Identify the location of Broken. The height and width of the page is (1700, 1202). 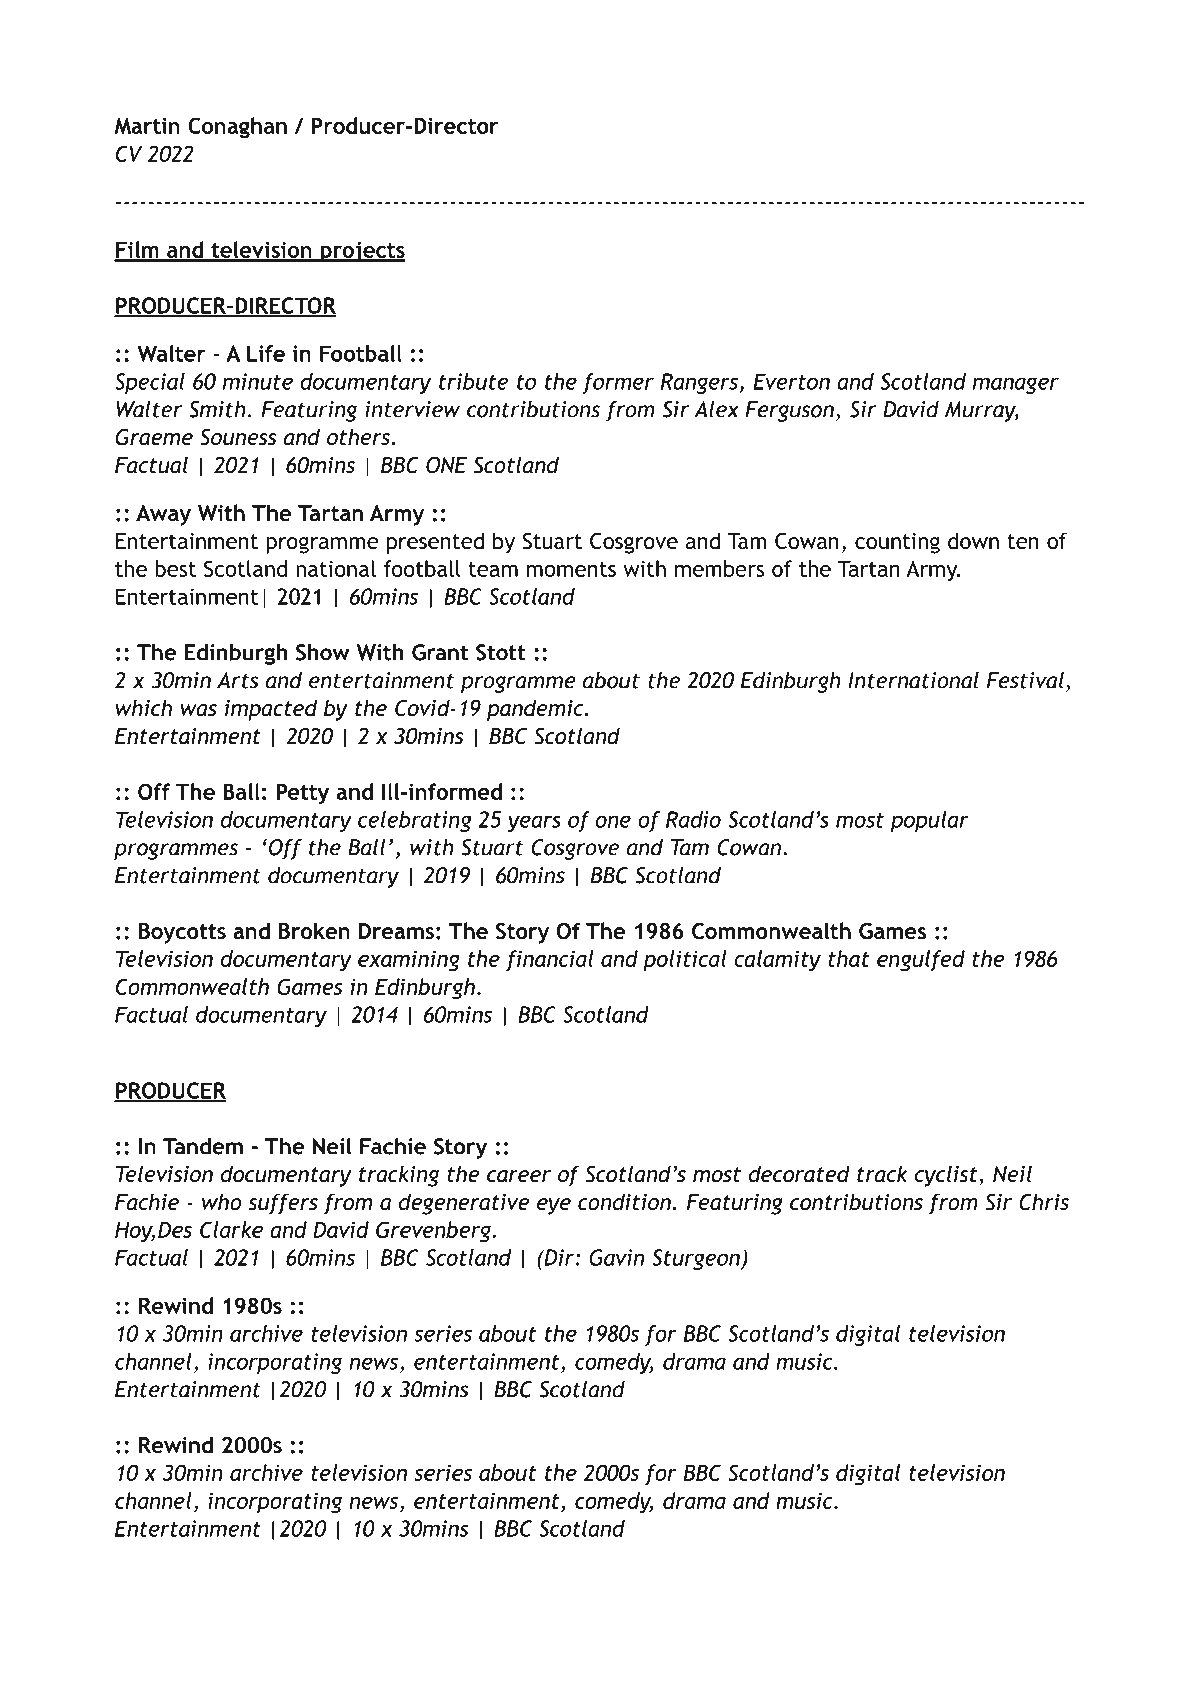
(314, 931).
